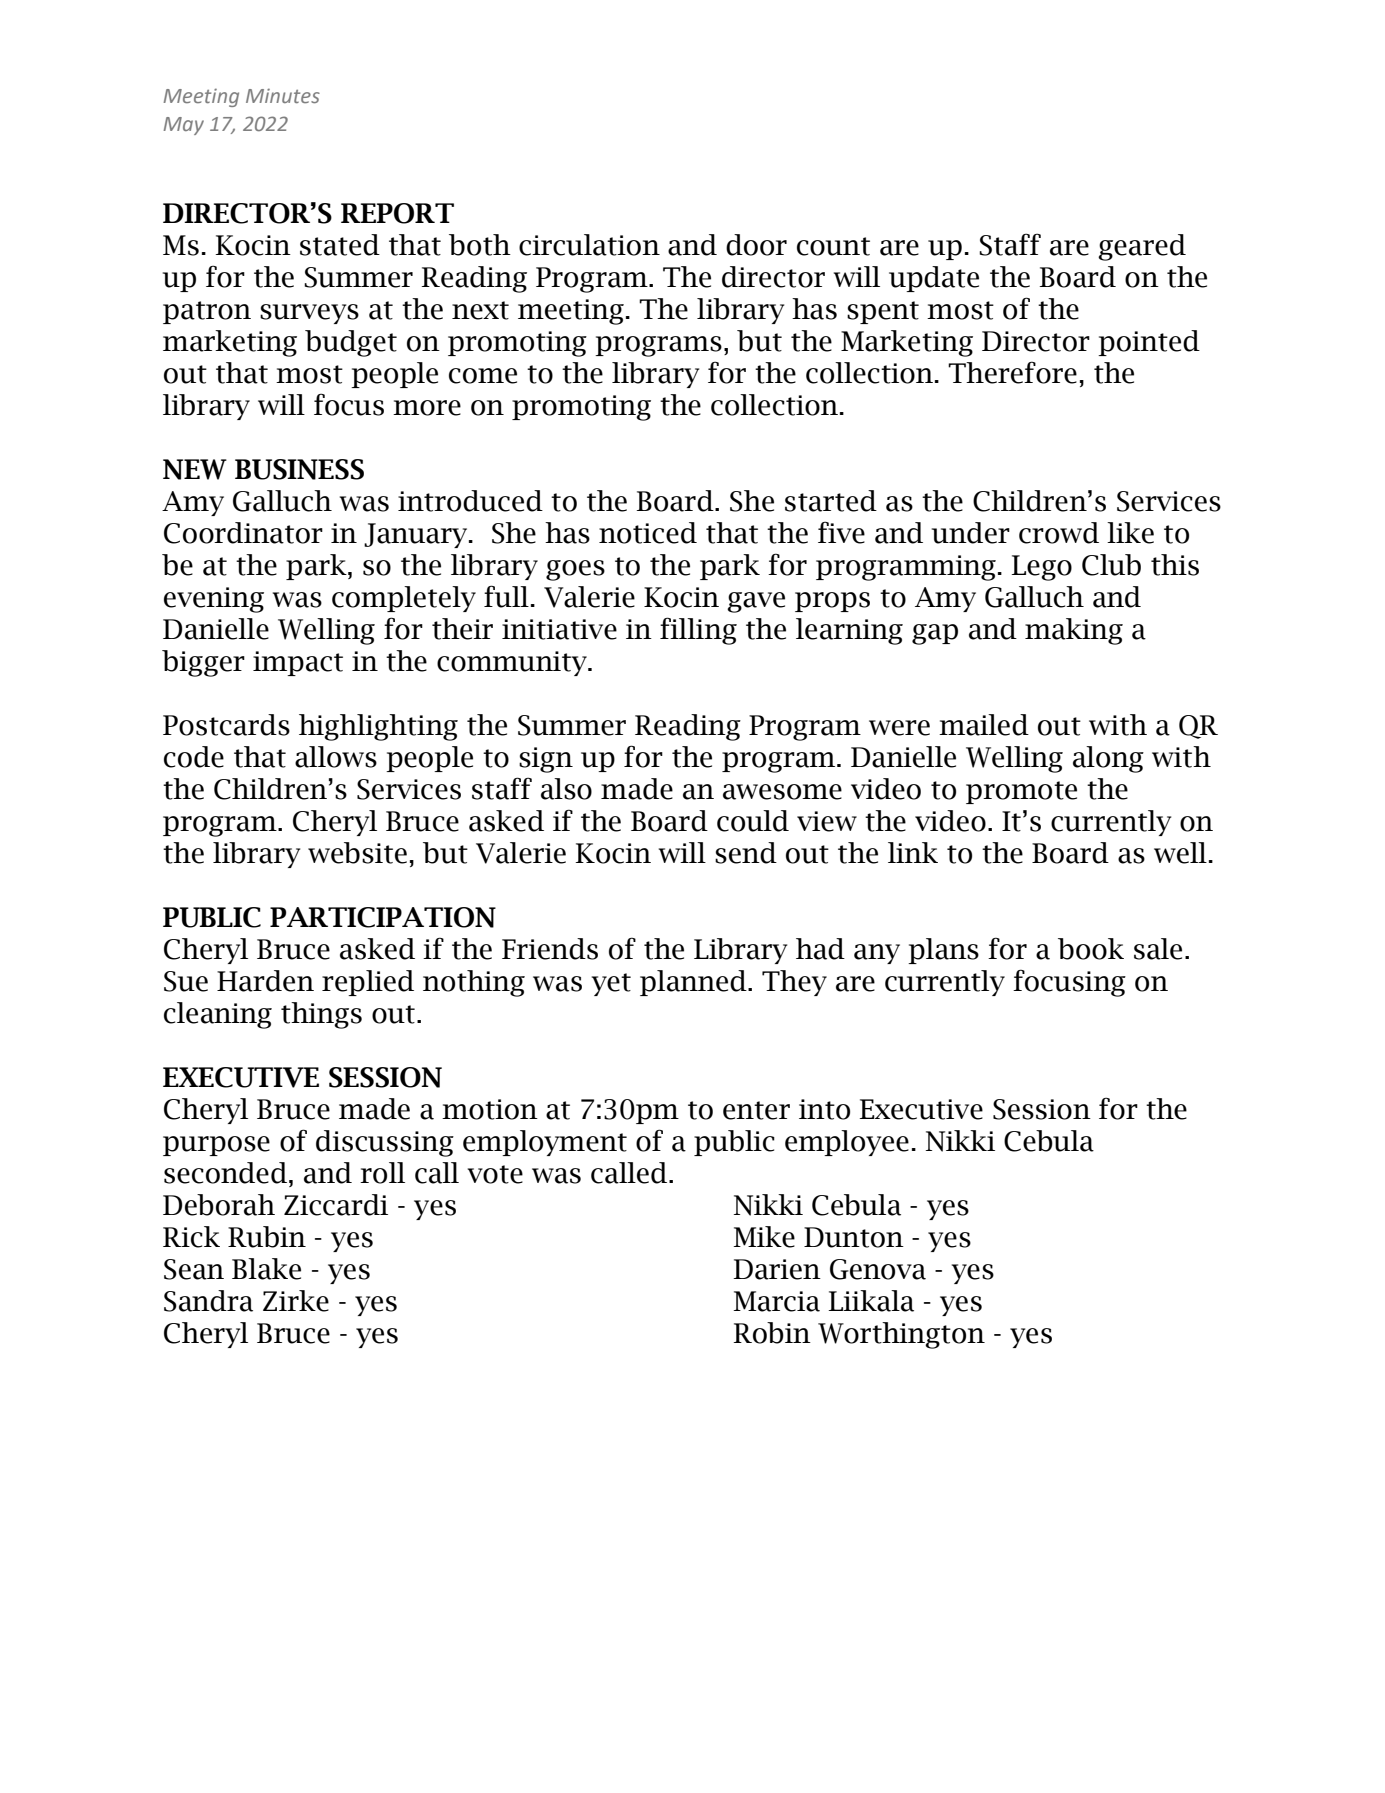 Image resolution: width=1385 pixels, height=1793 pixels. What do you see at coordinates (1091, 949) in the screenshot?
I see `book` at bounding box center [1091, 949].
